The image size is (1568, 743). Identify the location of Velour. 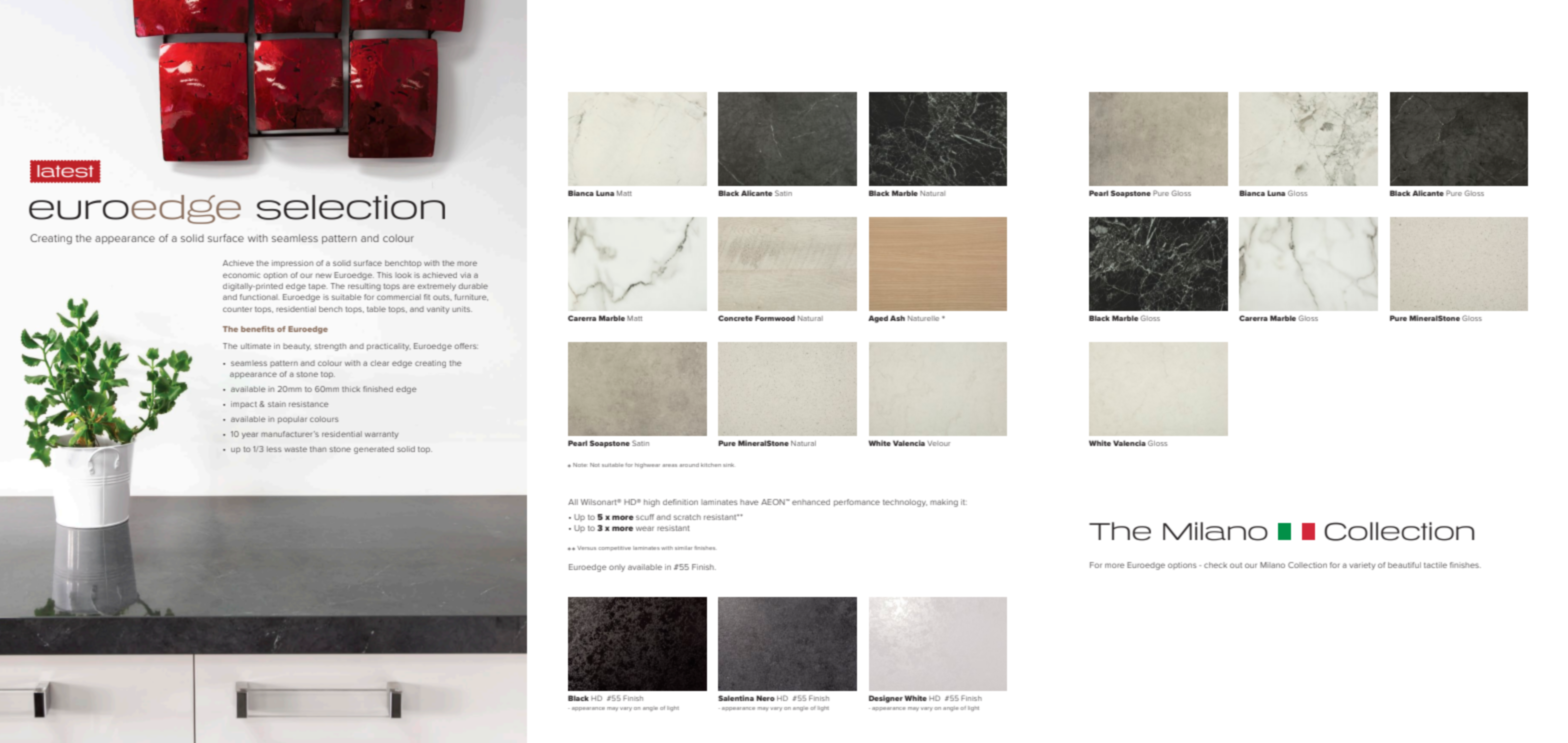
(938, 443).
